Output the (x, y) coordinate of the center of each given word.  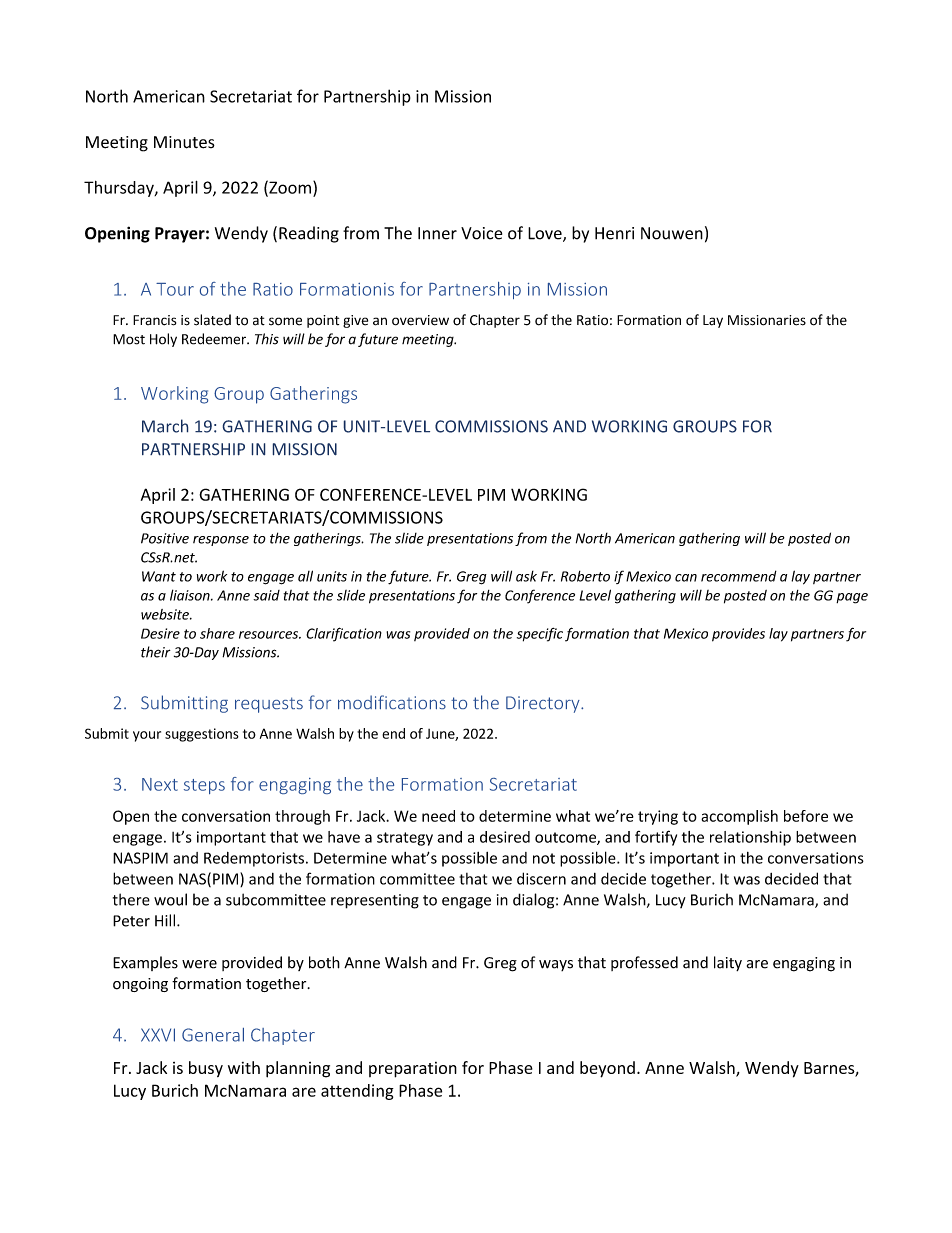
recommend (739, 576)
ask (526, 576)
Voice (481, 233)
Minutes (184, 142)
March (165, 426)
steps (204, 786)
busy (206, 1069)
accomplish (739, 817)
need (438, 816)
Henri (614, 233)
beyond (607, 1069)
